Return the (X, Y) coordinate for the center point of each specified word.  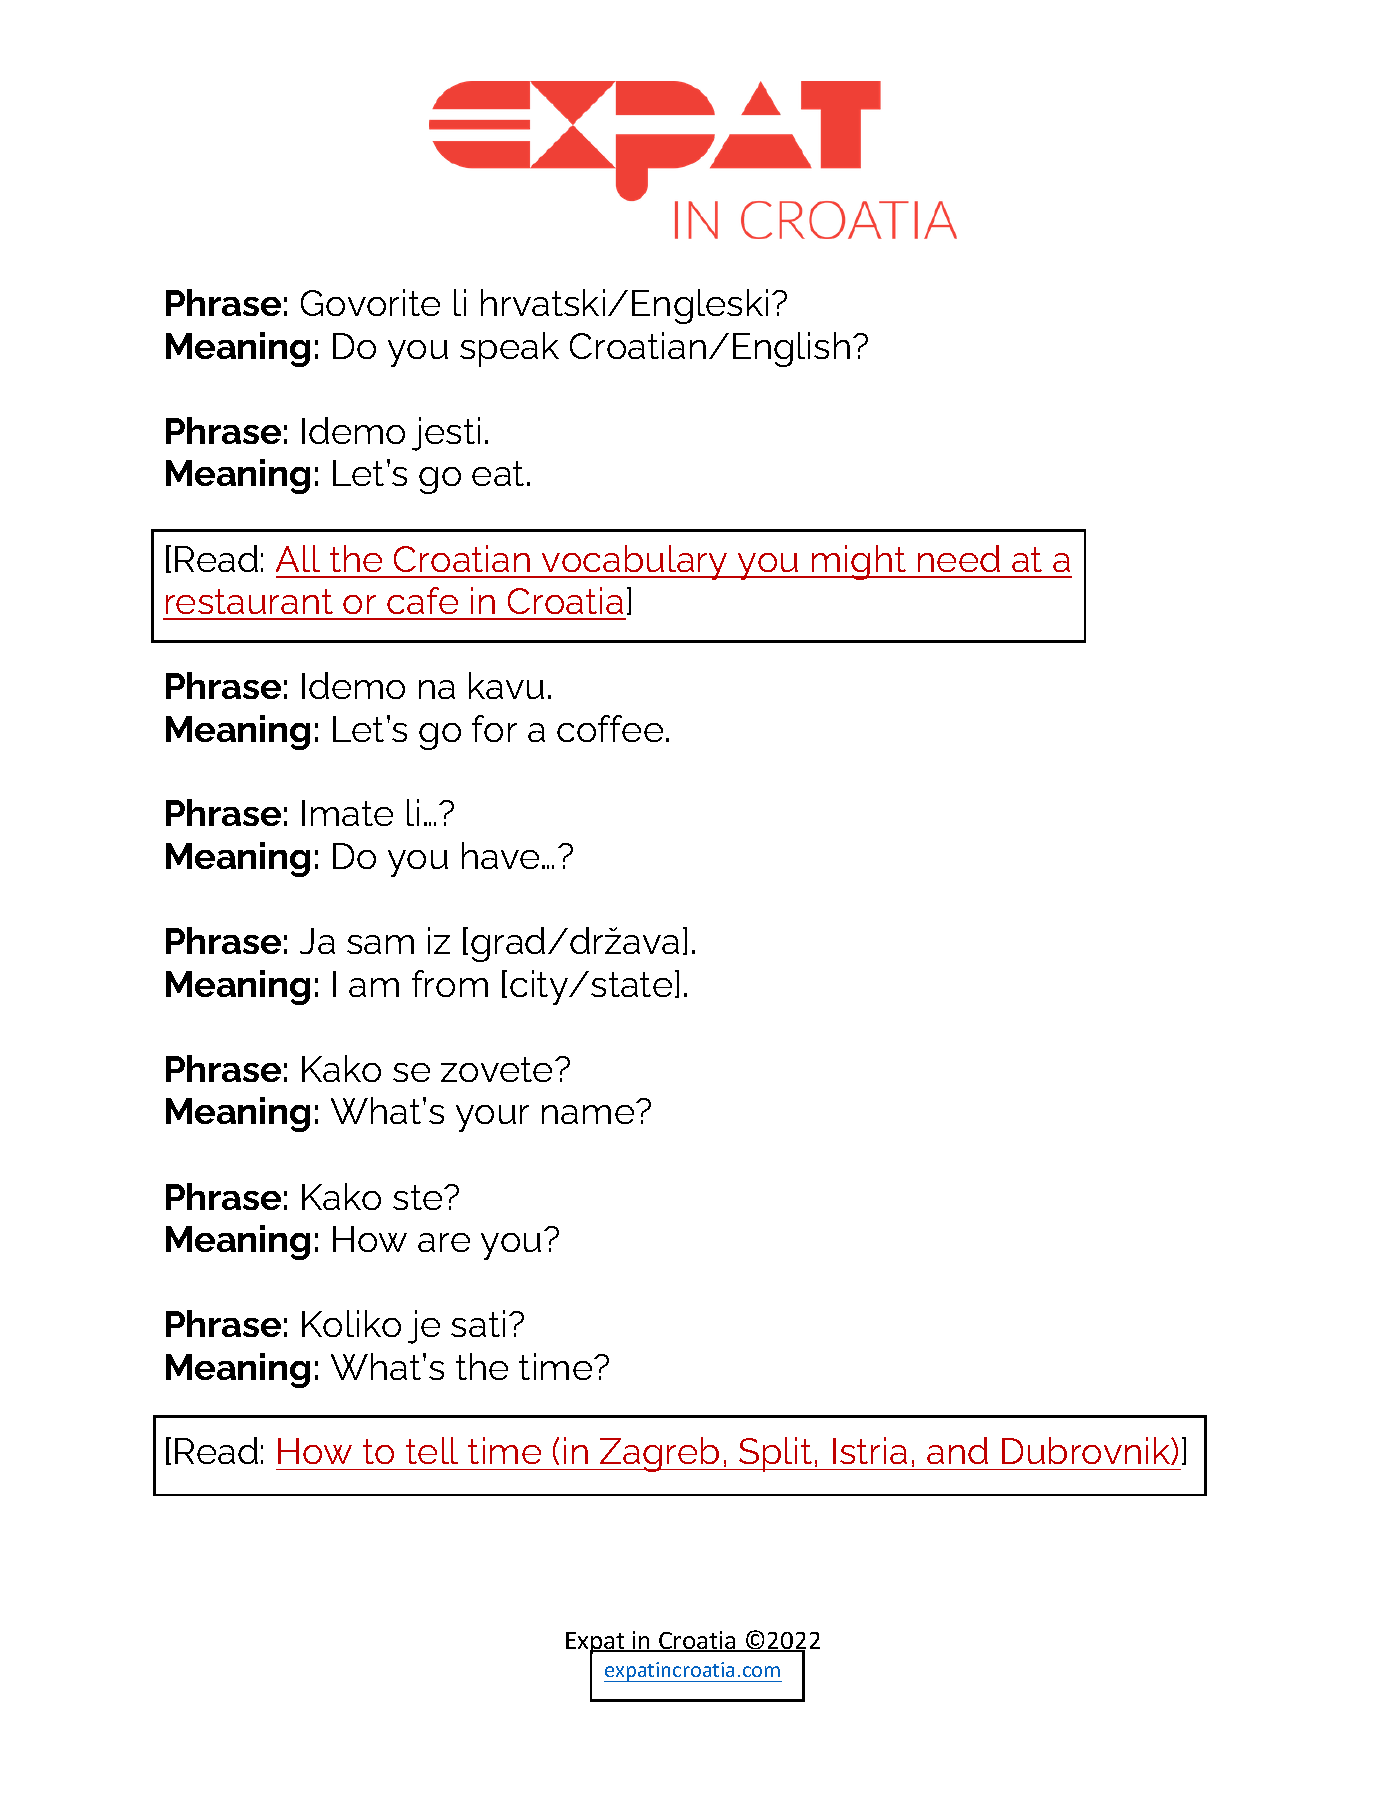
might (859, 562)
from (450, 983)
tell (432, 1450)
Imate (347, 813)
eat (498, 473)
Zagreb (660, 1454)
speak (509, 349)
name (588, 1114)
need (959, 558)
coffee (610, 728)
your (492, 1118)
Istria (870, 1450)
